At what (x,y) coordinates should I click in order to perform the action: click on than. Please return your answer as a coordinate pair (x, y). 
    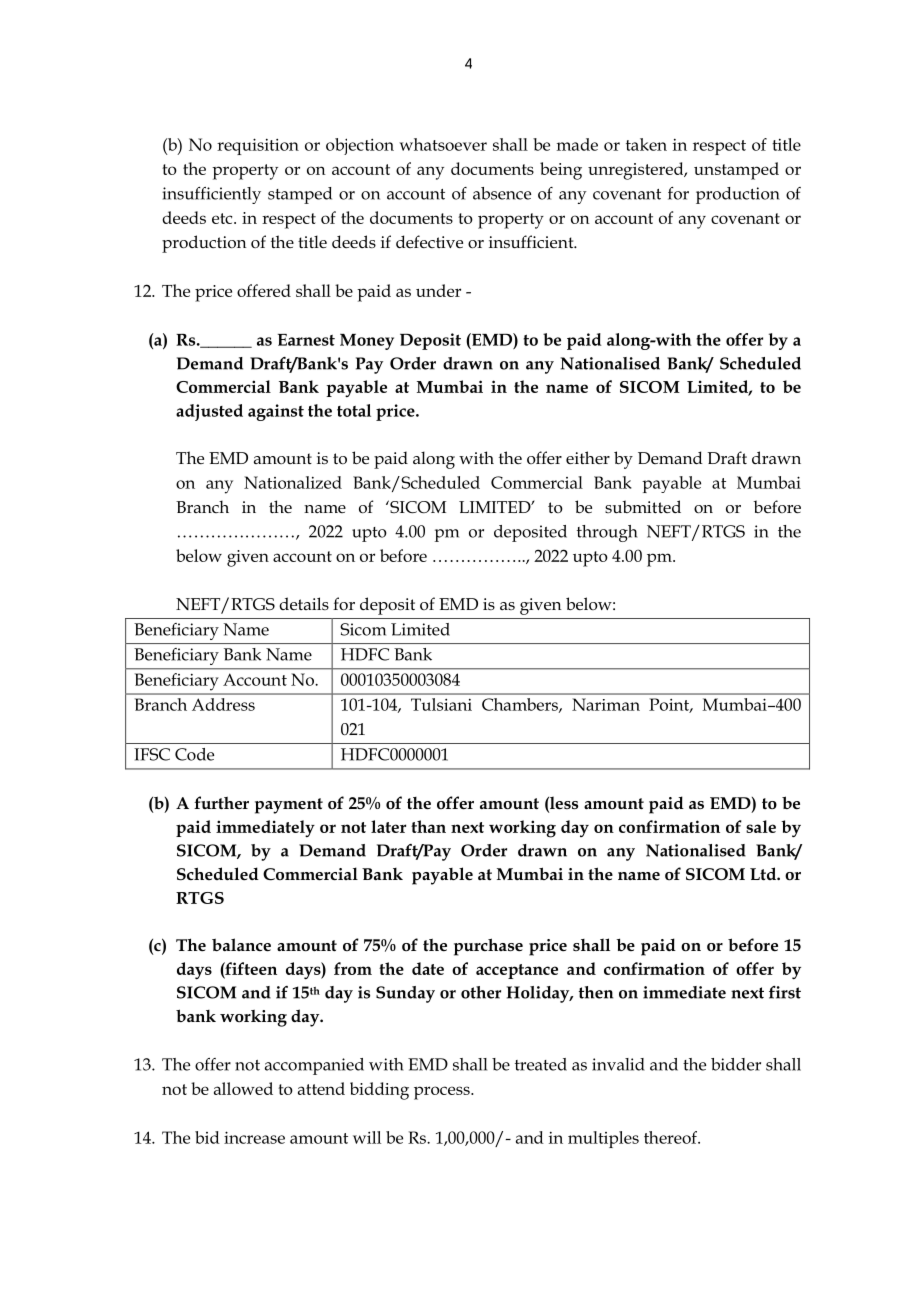
    Looking at the image, I should click on (428, 826).
